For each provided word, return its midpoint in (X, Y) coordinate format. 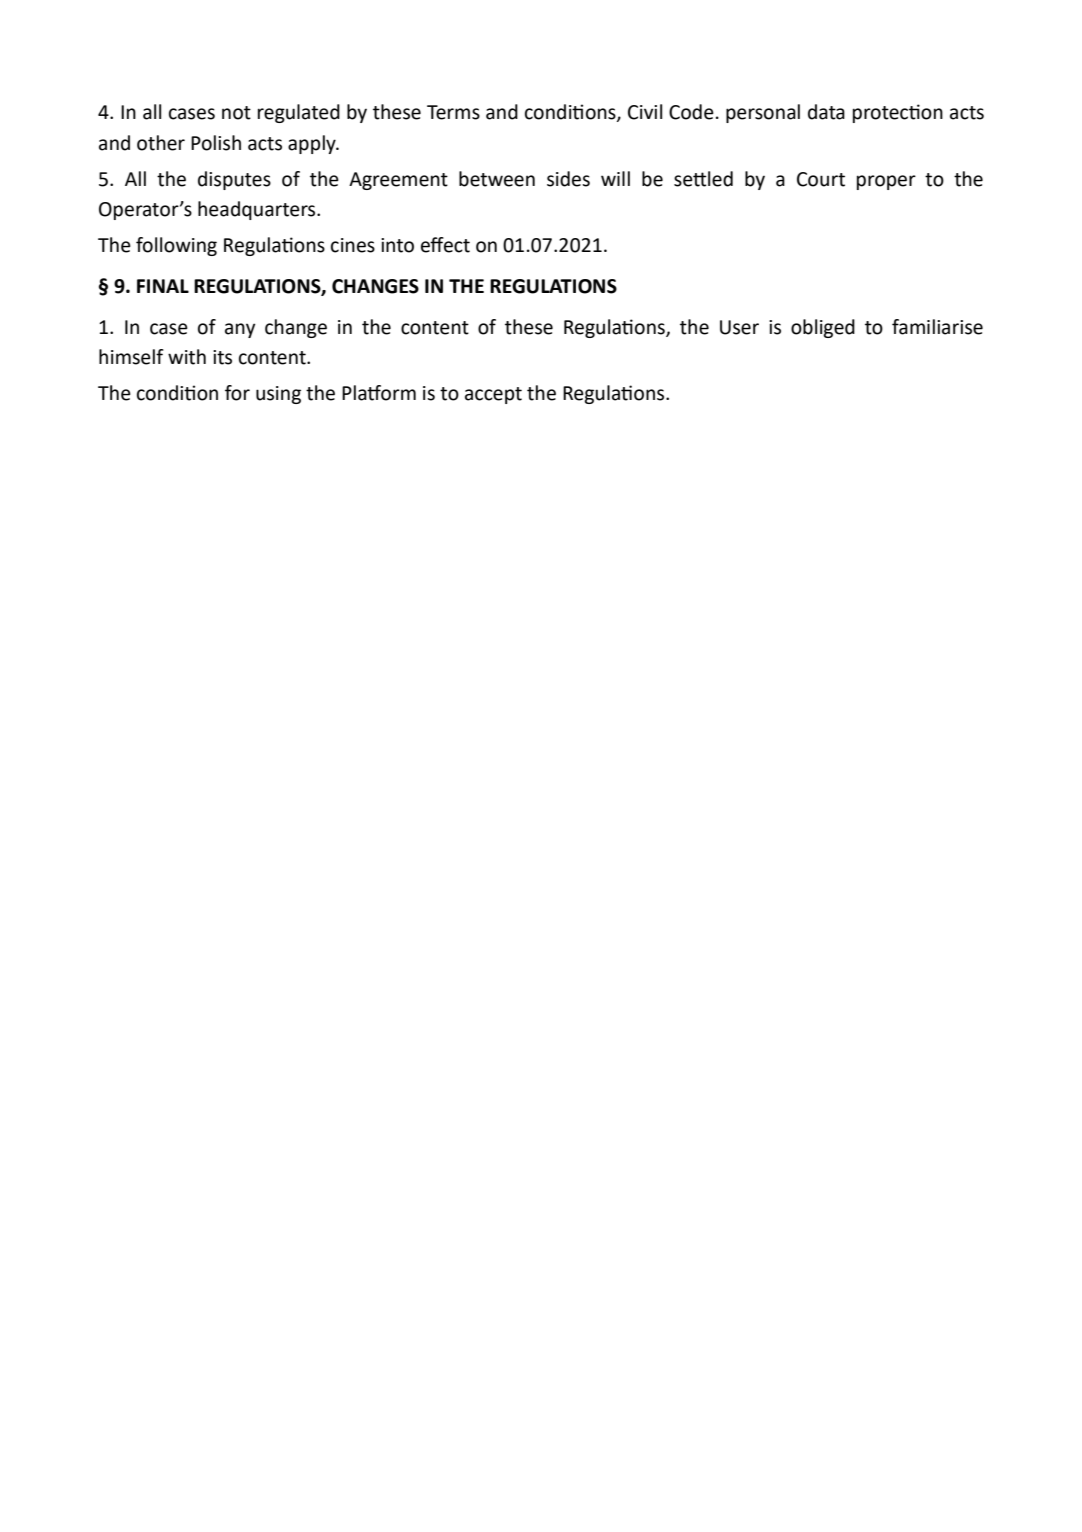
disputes (234, 180)
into (397, 245)
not (236, 113)
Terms (453, 112)
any (240, 330)
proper (886, 182)
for (237, 393)
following (176, 246)
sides (568, 179)
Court (821, 179)
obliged (823, 328)
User (739, 327)
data (826, 112)
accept (493, 395)
